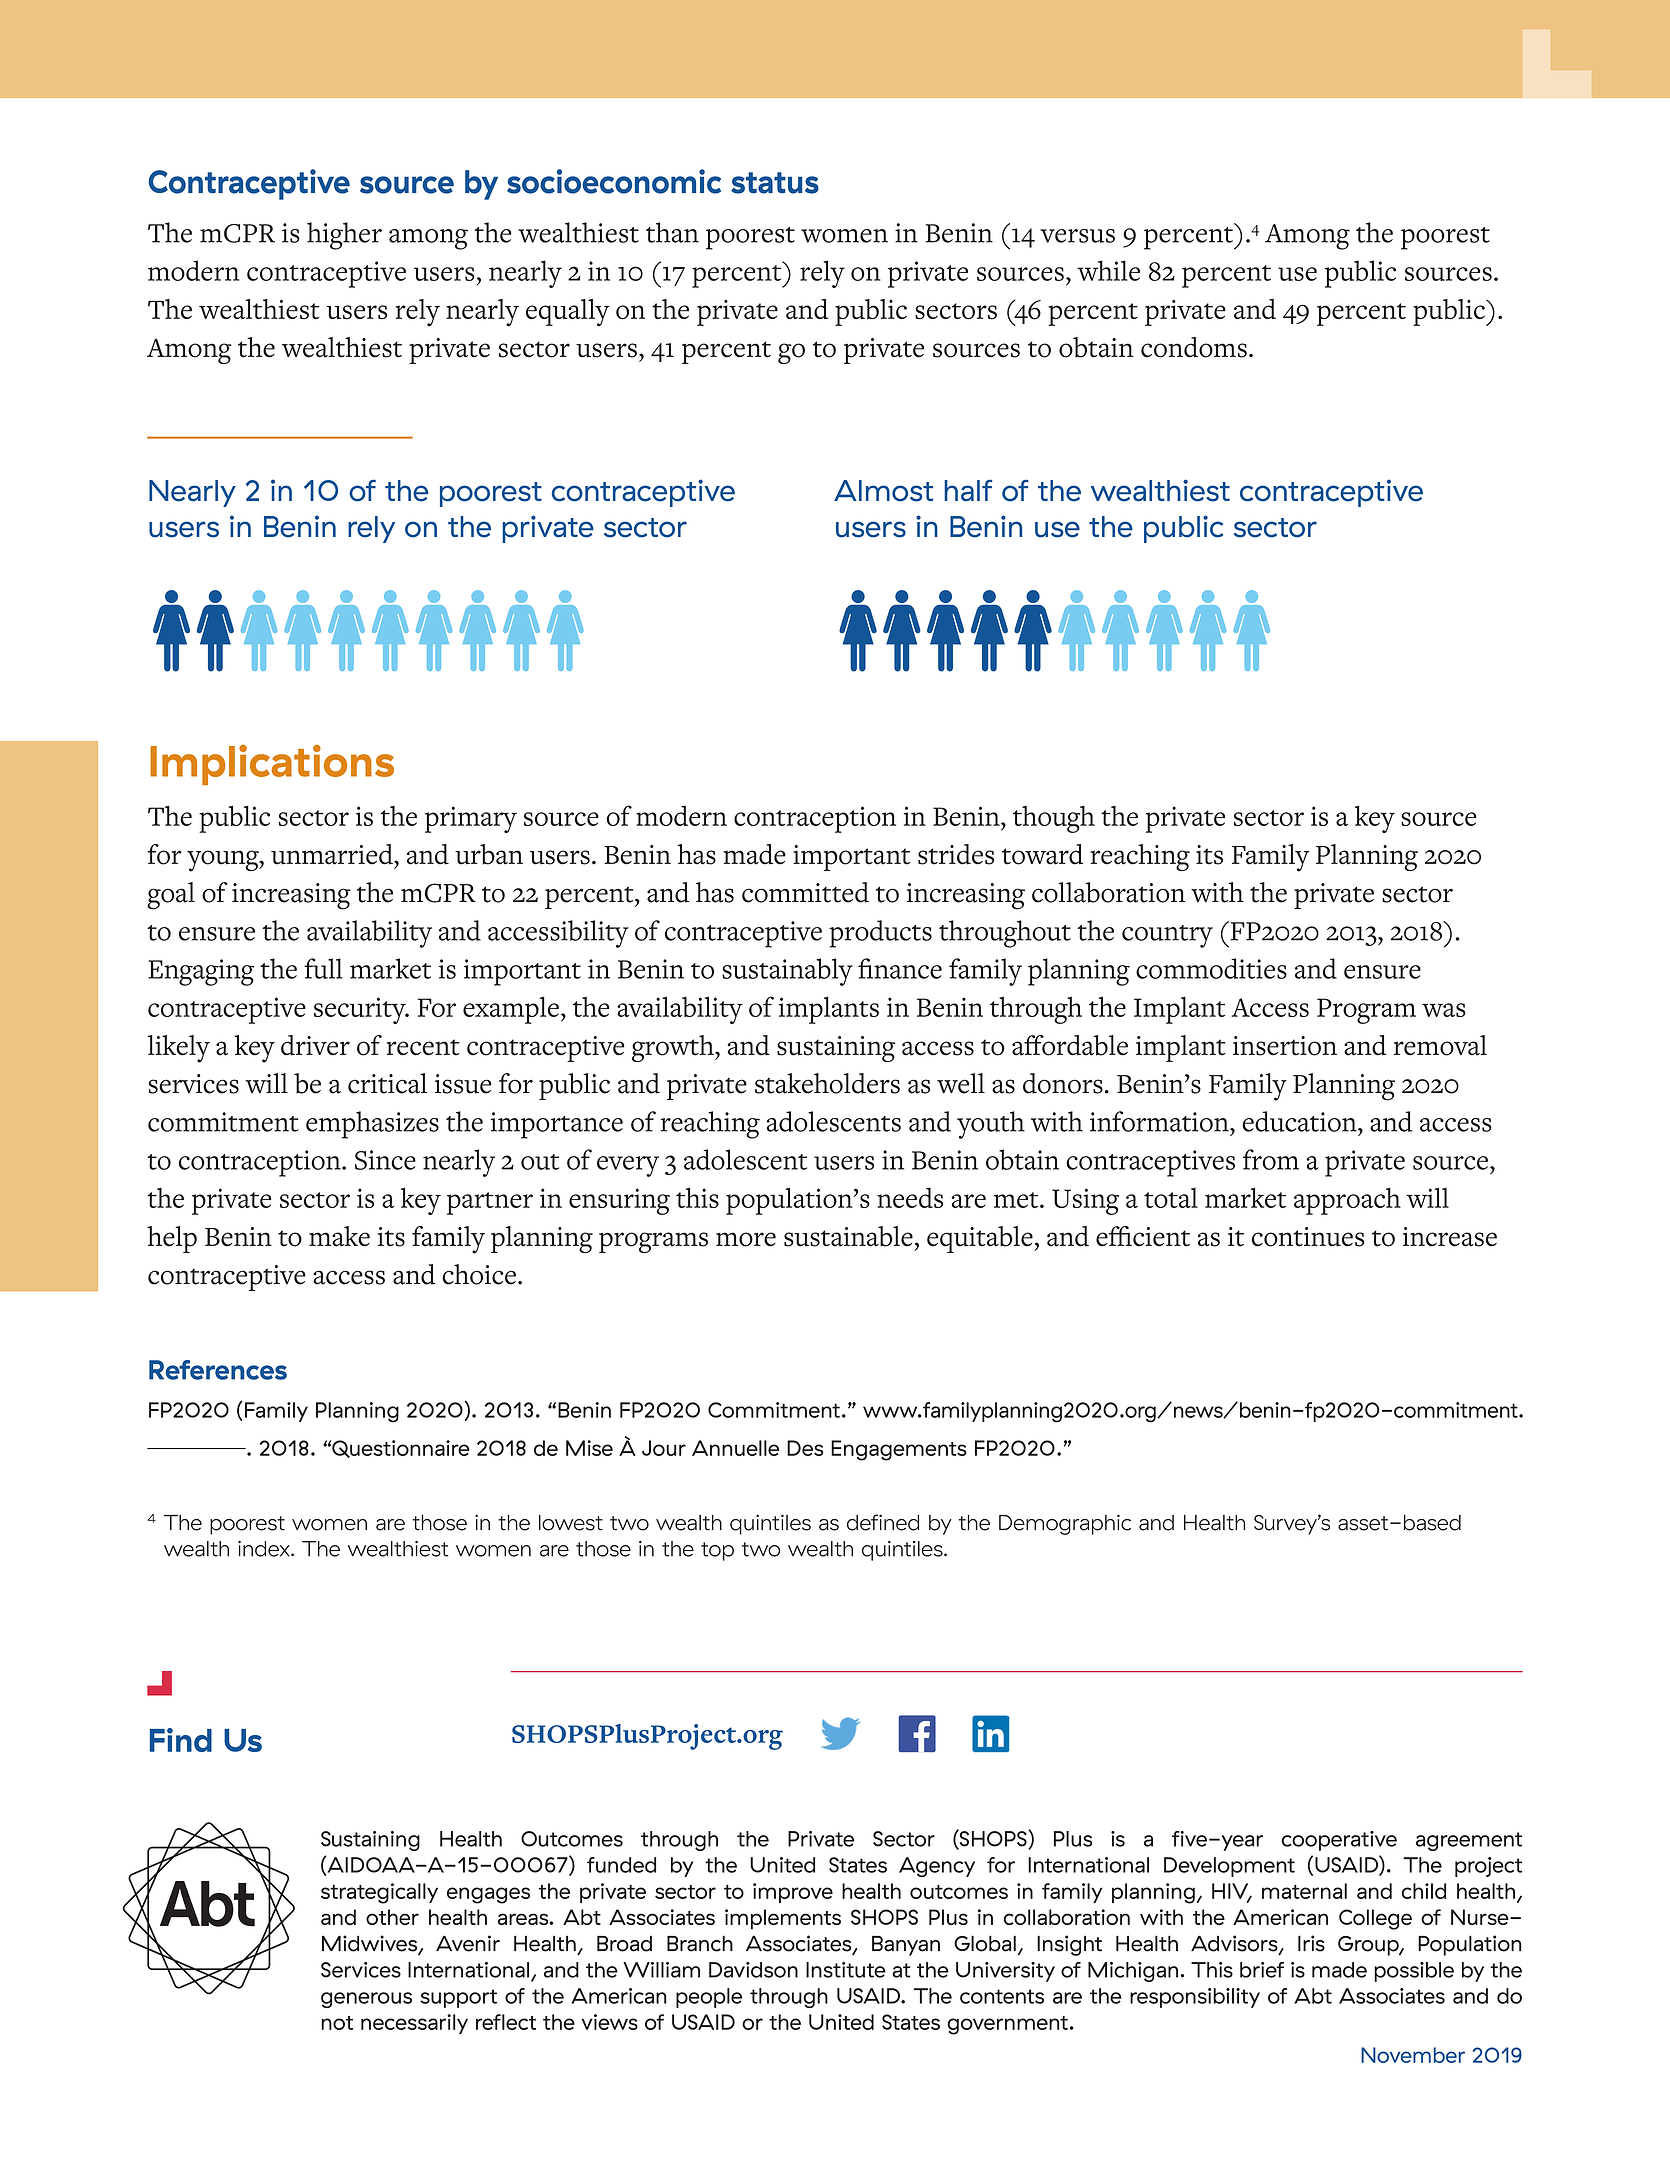 The image size is (1670, 2161). Describe the element at coordinates (805, 892) in the screenshot. I see `committed` at that location.
